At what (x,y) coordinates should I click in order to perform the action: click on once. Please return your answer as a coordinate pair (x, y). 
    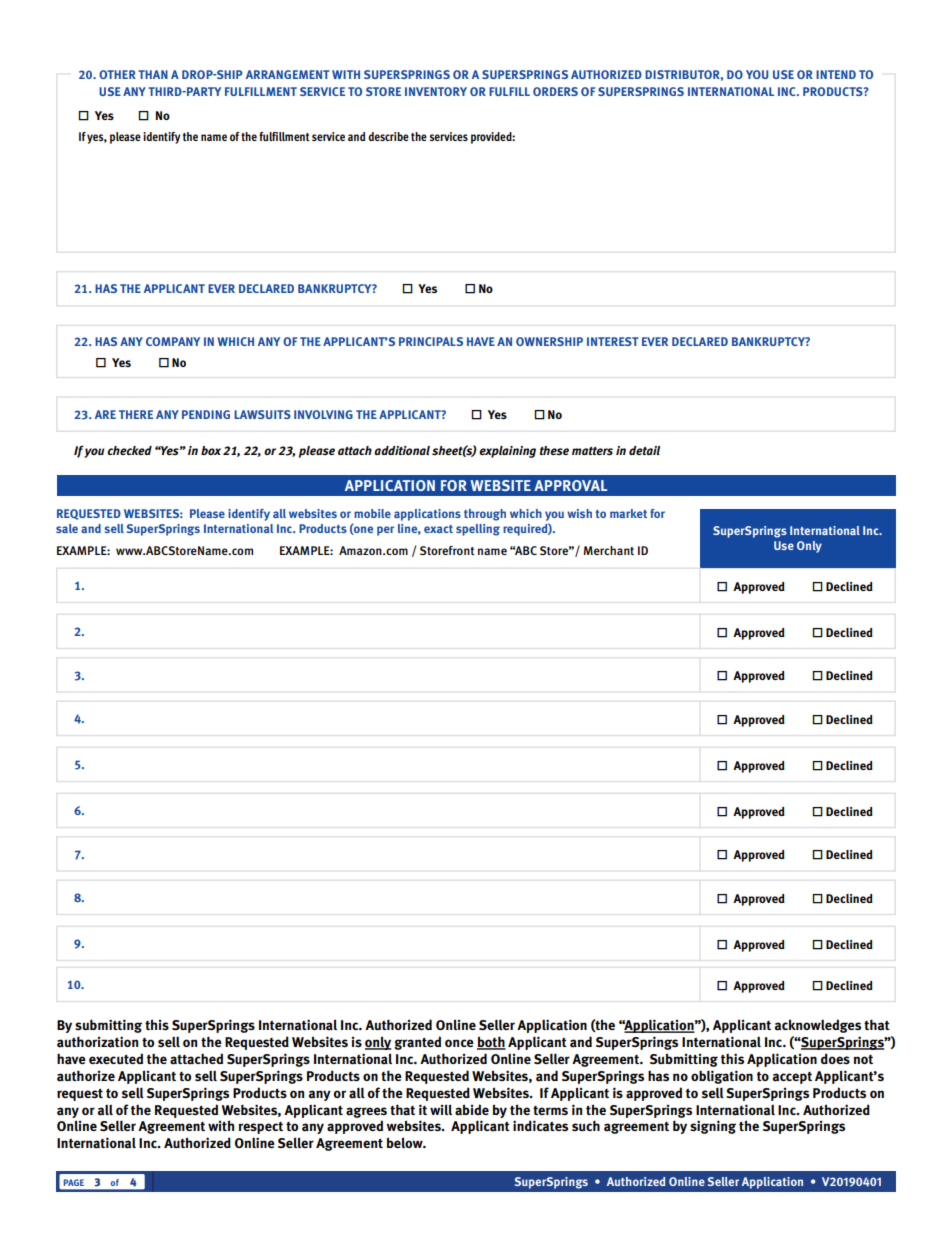
    Looking at the image, I should click on (459, 1043).
